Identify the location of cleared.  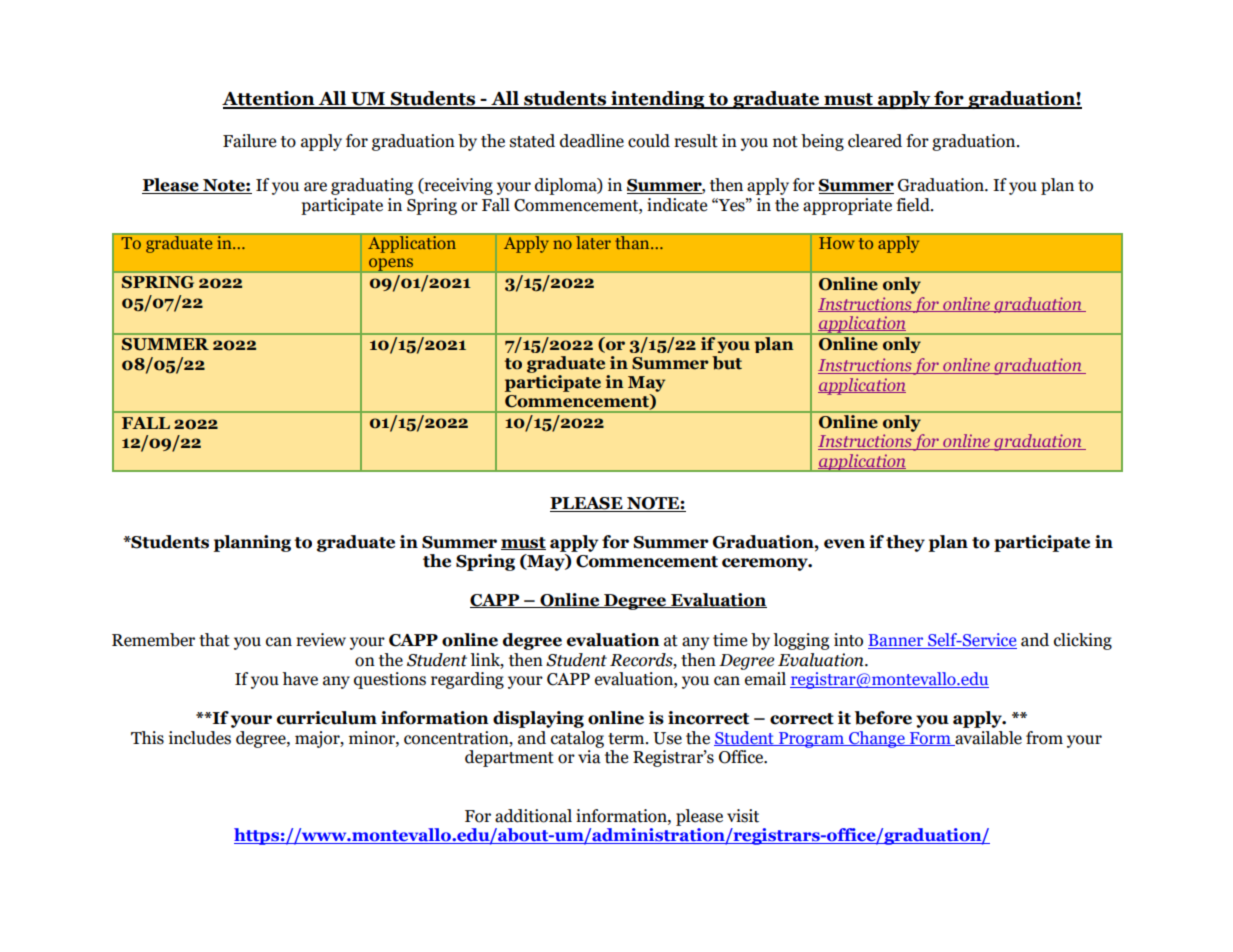
(875, 141).
